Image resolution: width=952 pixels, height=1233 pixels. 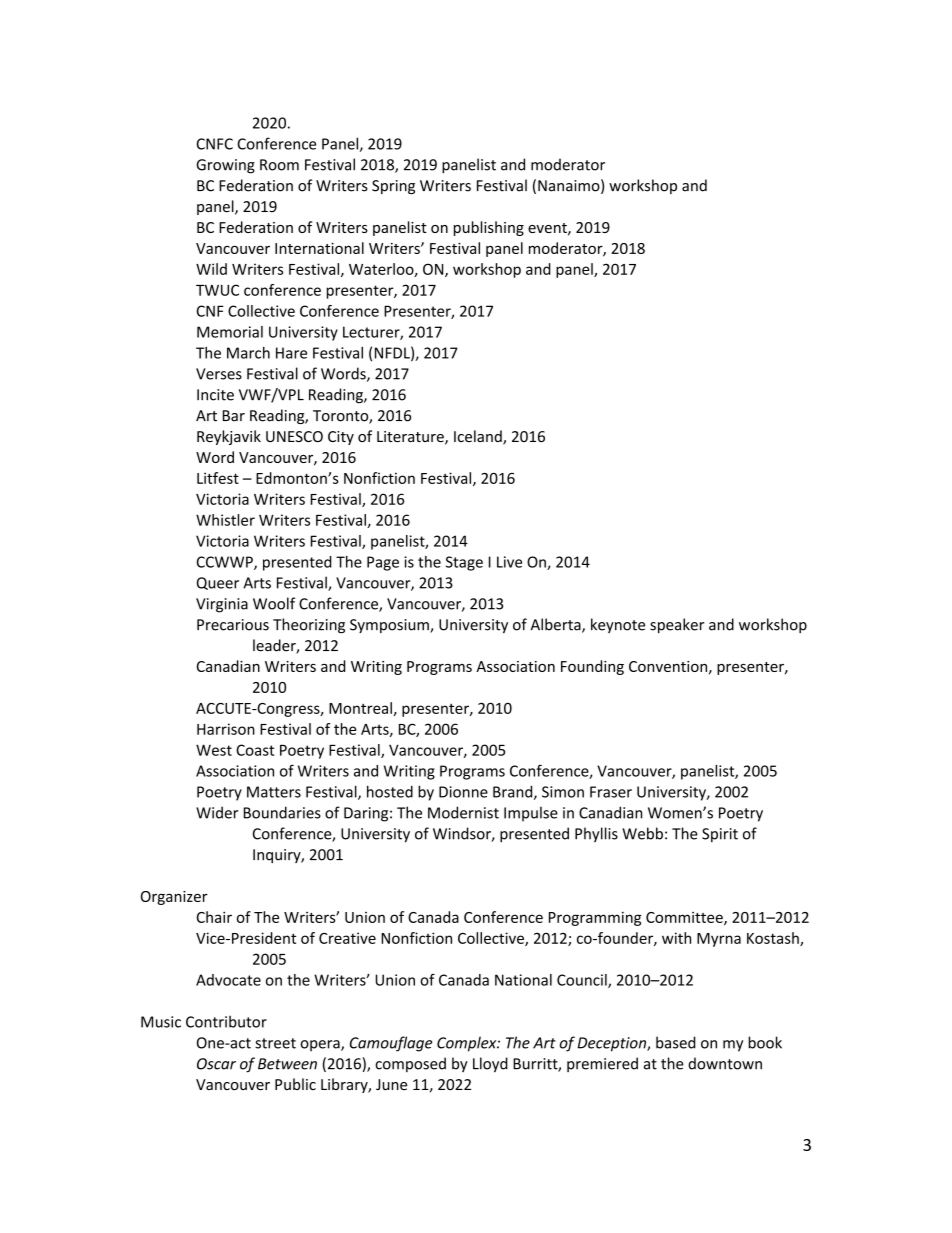 What do you see at coordinates (393, 187) in the screenshot?
I see `Spring` at bounding box center [393, 187].
